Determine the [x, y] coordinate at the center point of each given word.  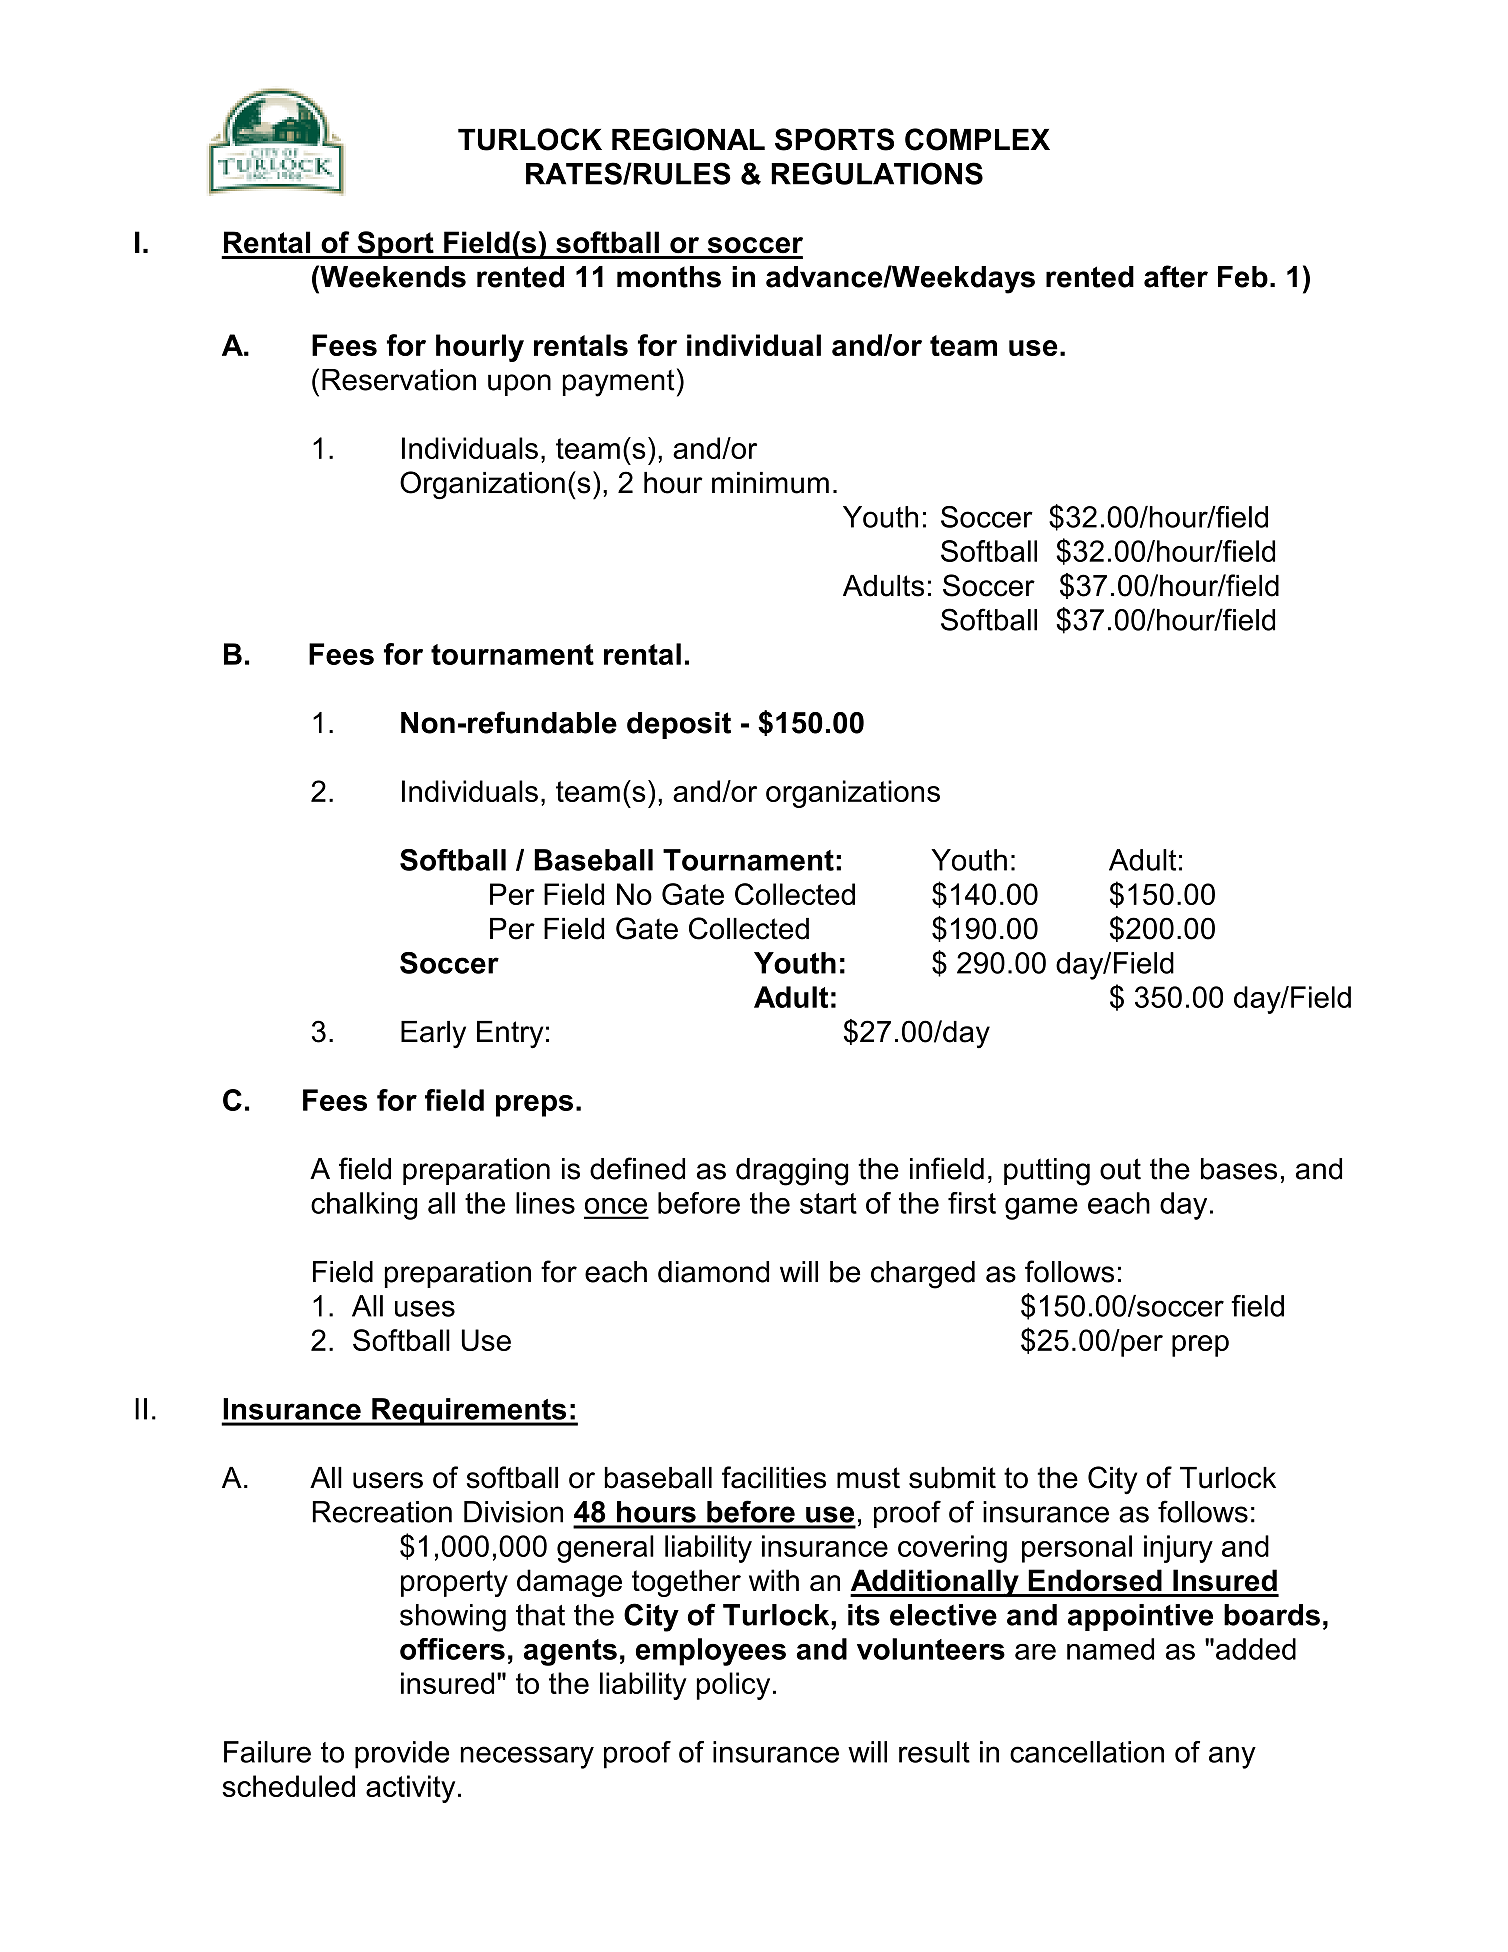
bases [1239, 1169]
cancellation [1087, 1752]
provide [402, 1755]
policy [733, 1686]
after [1176, 276]
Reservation [399, 380]
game [1041, 1209]
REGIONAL [688, 139]
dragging [792, 1172]
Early [433, 1035]
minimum [770, 483]
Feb [1243, 277]
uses [425, 1308]
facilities [774, 1477]
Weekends [392, 276]
